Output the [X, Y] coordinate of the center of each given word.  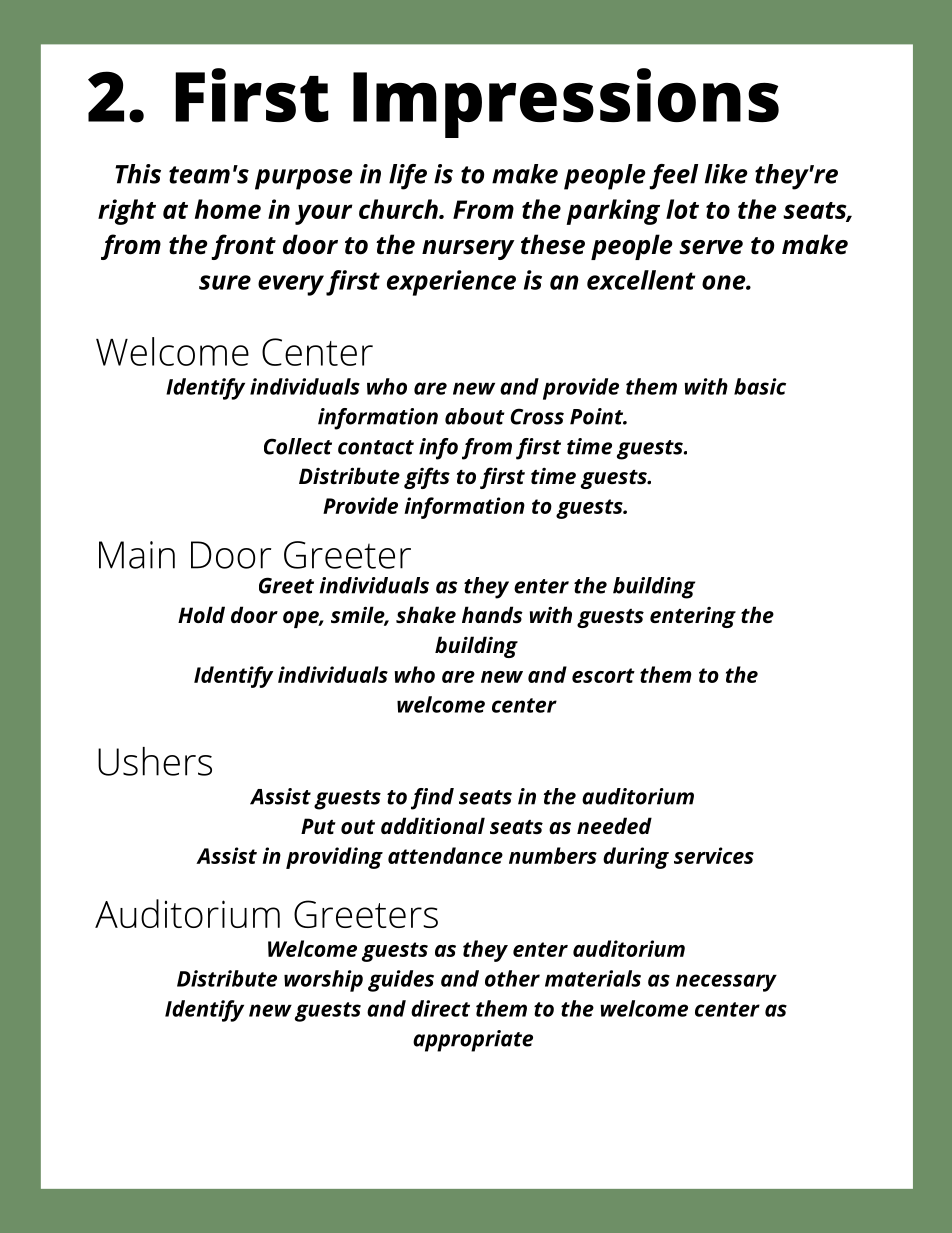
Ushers [155, 761]
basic [760, 386]
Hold [201, 614]
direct [440, 1008]
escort [603, 675]
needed [614, 825]
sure [225, 282]
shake [426, 614]
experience [451, 283]
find [432, 799]
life [408, 177]
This [138, 174]
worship [323, 981]
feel [673, 177]
